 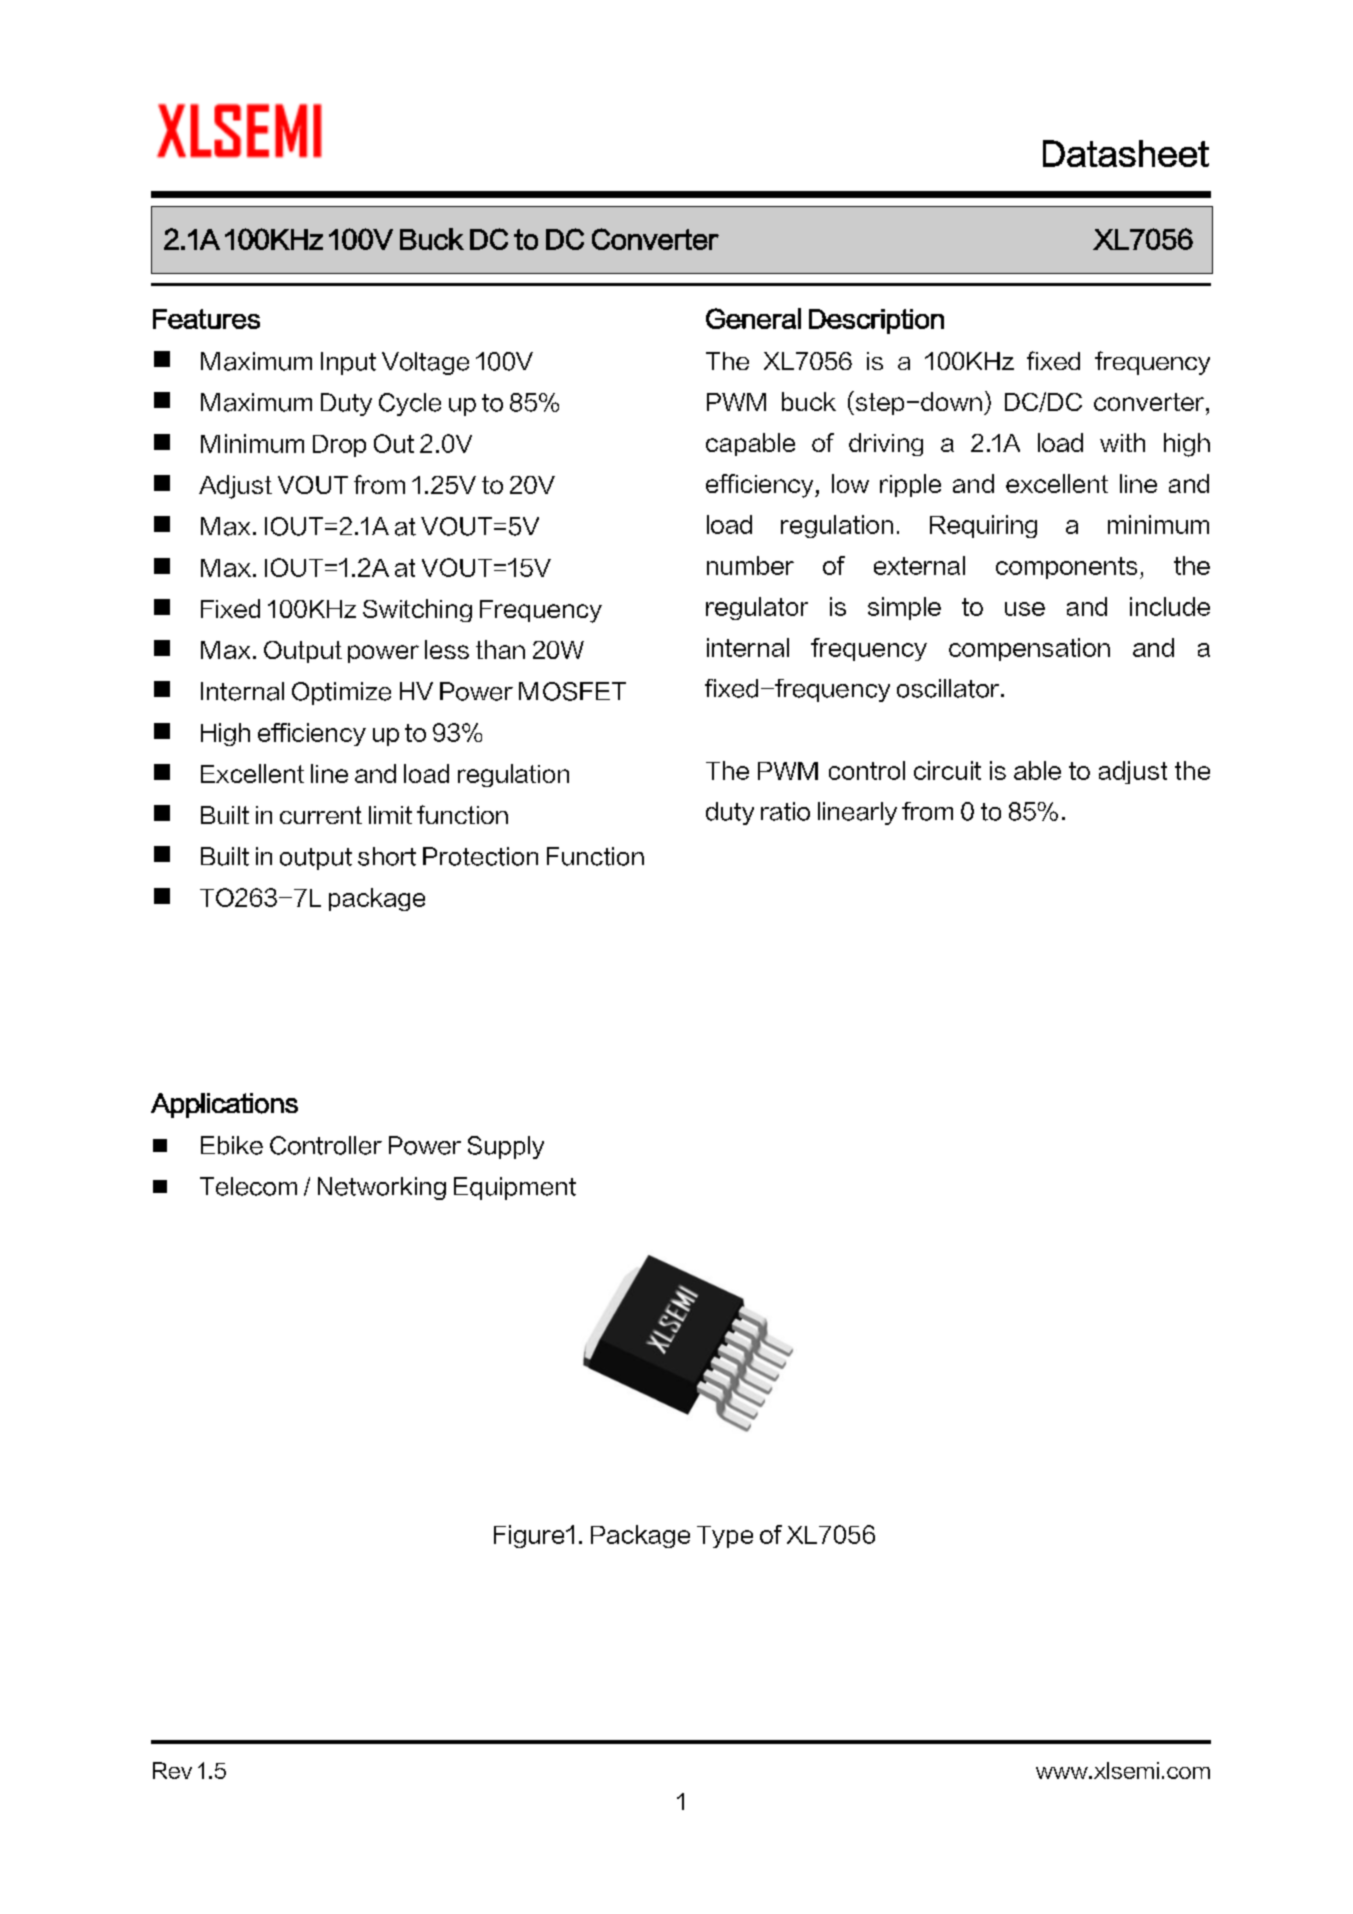 I want to click on Datasheet, so click(x=1126, y=153).
